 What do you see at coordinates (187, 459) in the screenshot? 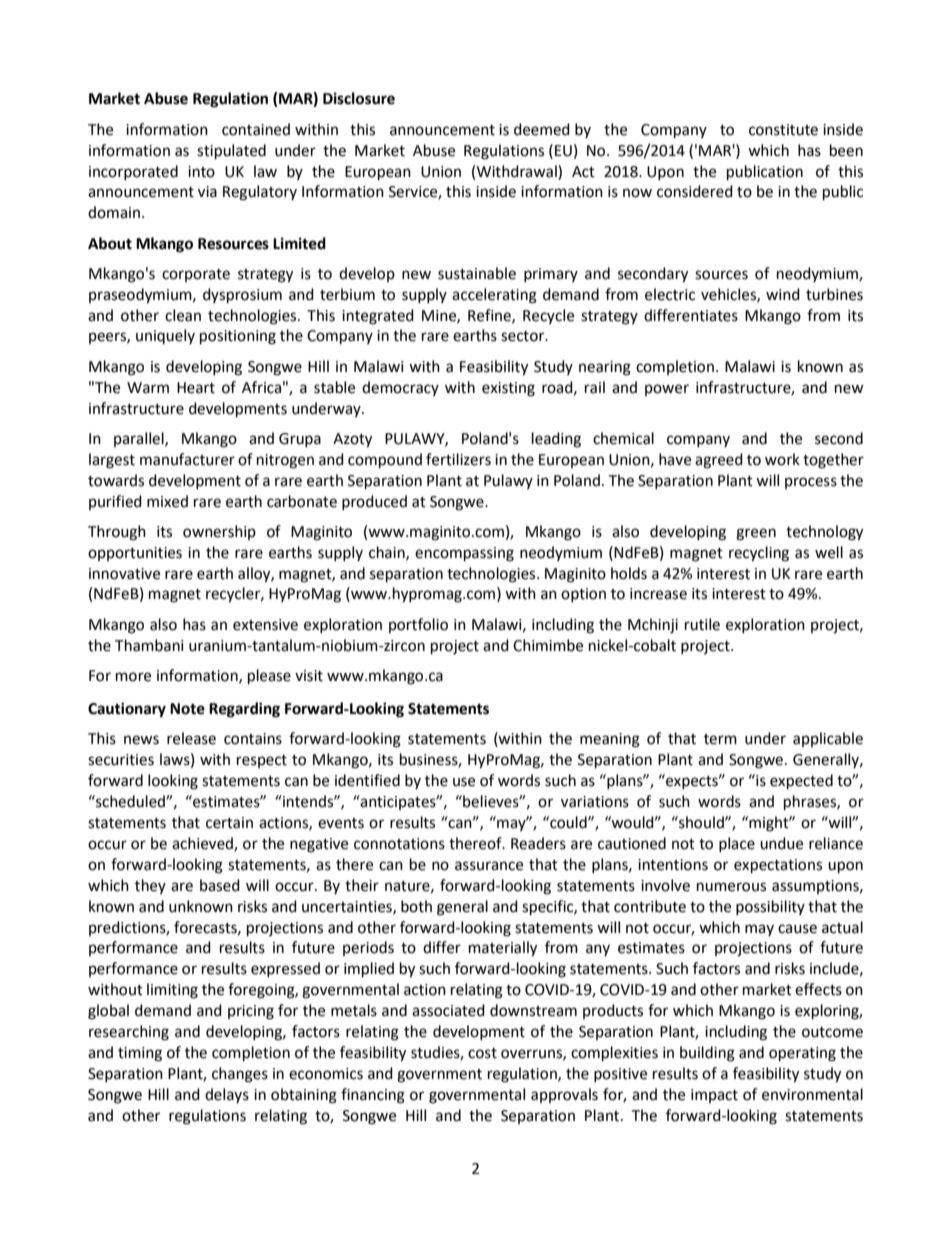
I see `manufacturer` at bounding box center [187, 459].
